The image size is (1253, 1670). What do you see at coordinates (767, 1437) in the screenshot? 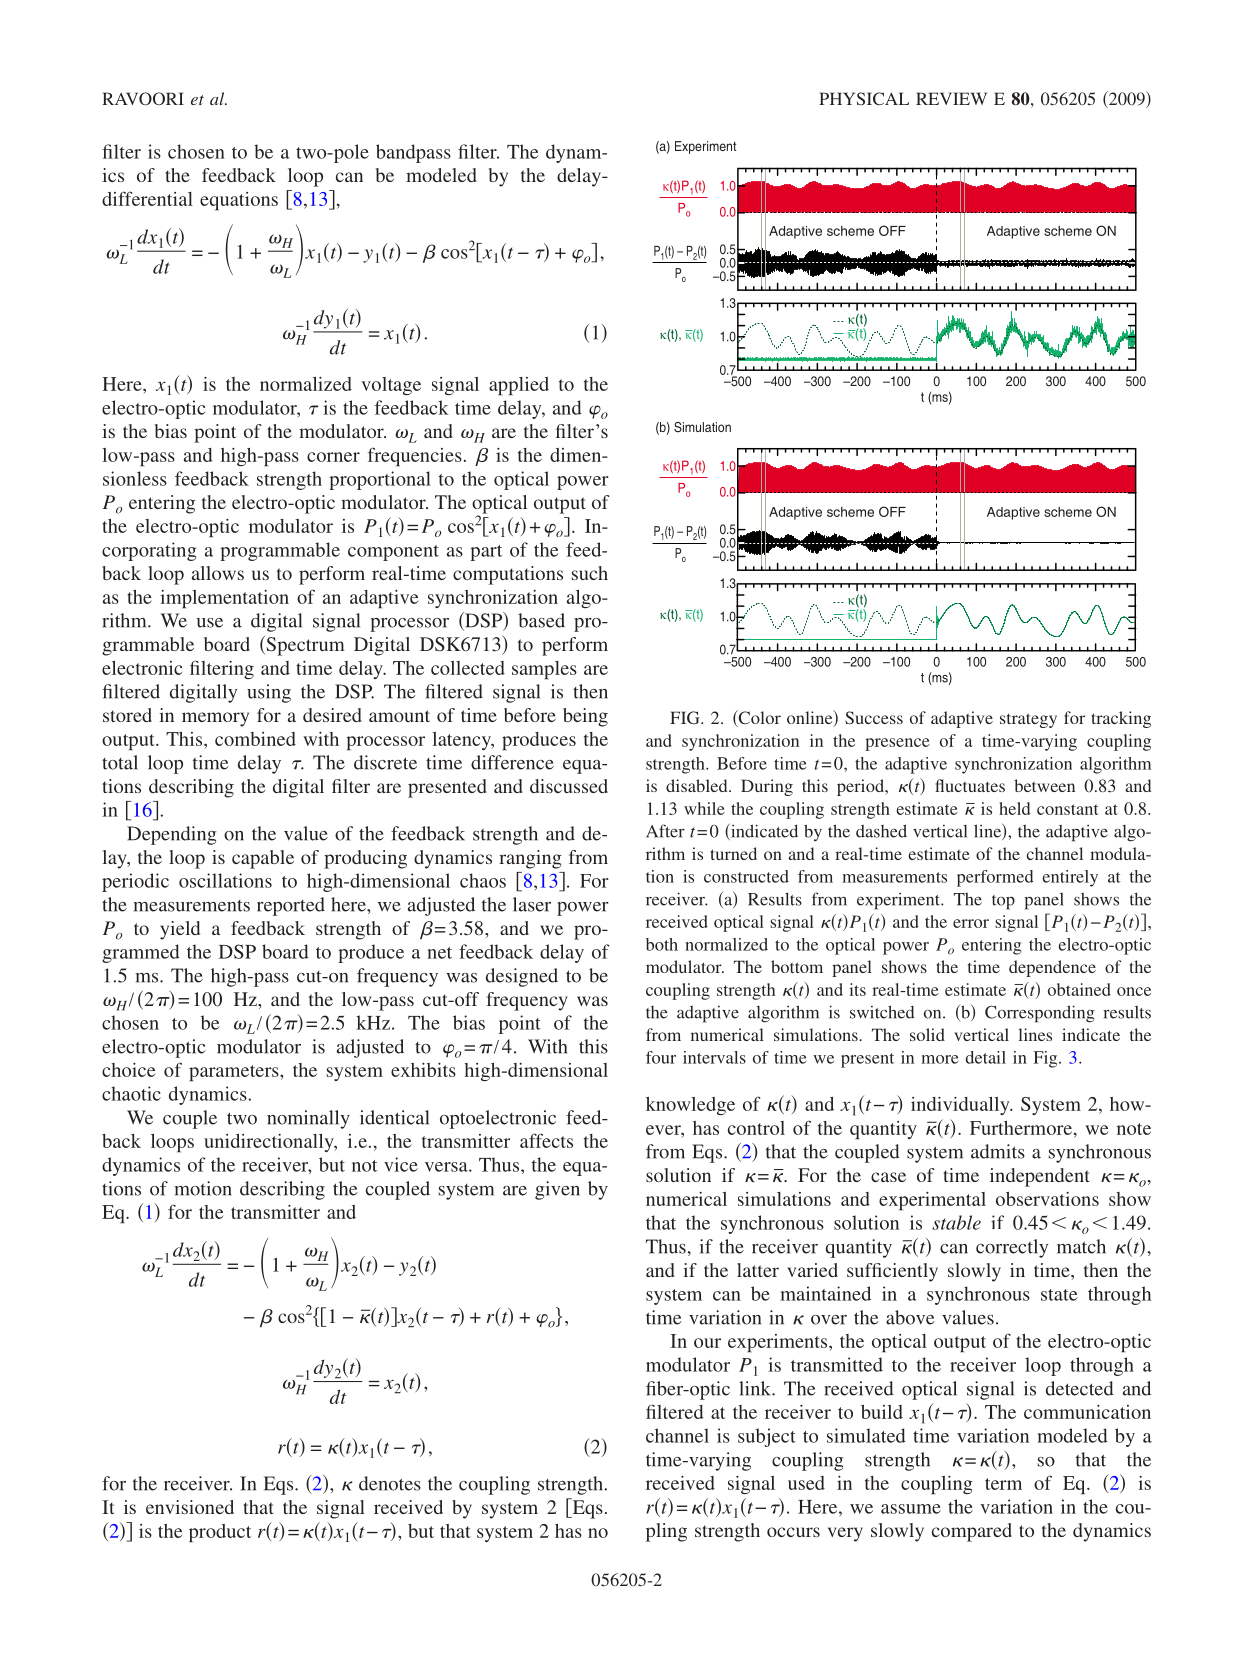
I see `subject` at bounding box center [767, 1437].
